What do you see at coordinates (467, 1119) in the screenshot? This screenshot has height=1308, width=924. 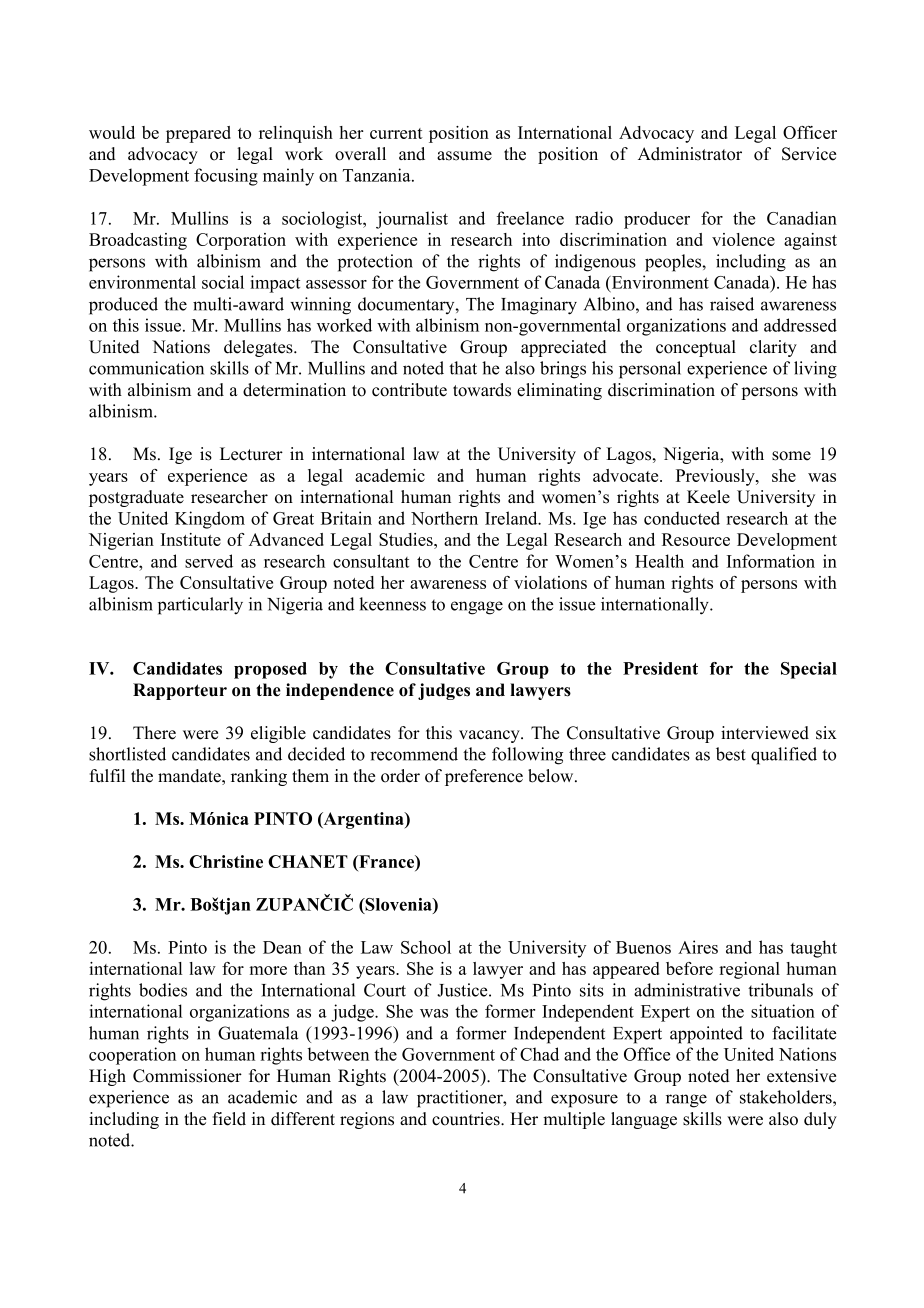 I see `countries` at bounding box center [467, 1119].
